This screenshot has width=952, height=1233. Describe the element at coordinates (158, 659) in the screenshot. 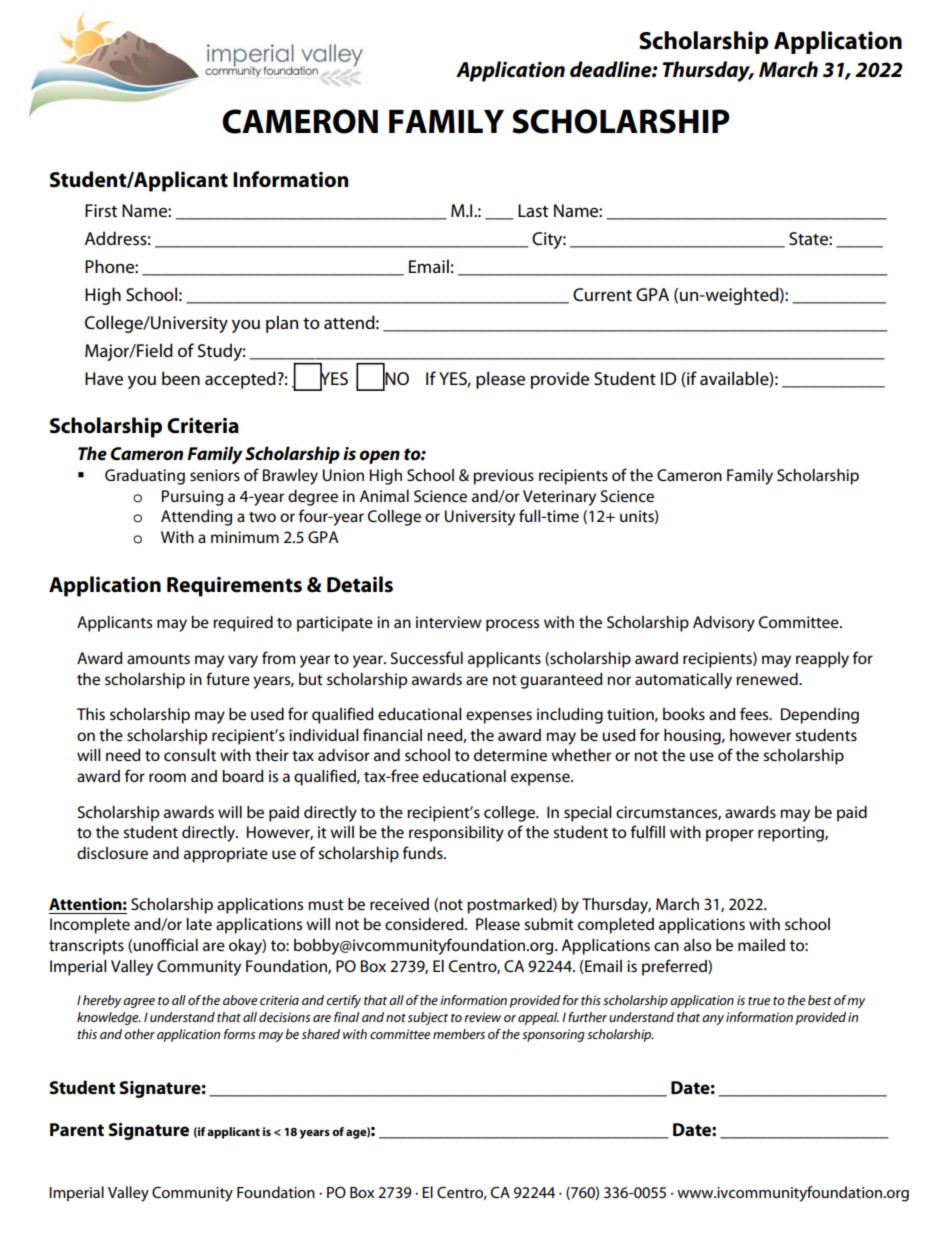

I see `amounts` at that location.
